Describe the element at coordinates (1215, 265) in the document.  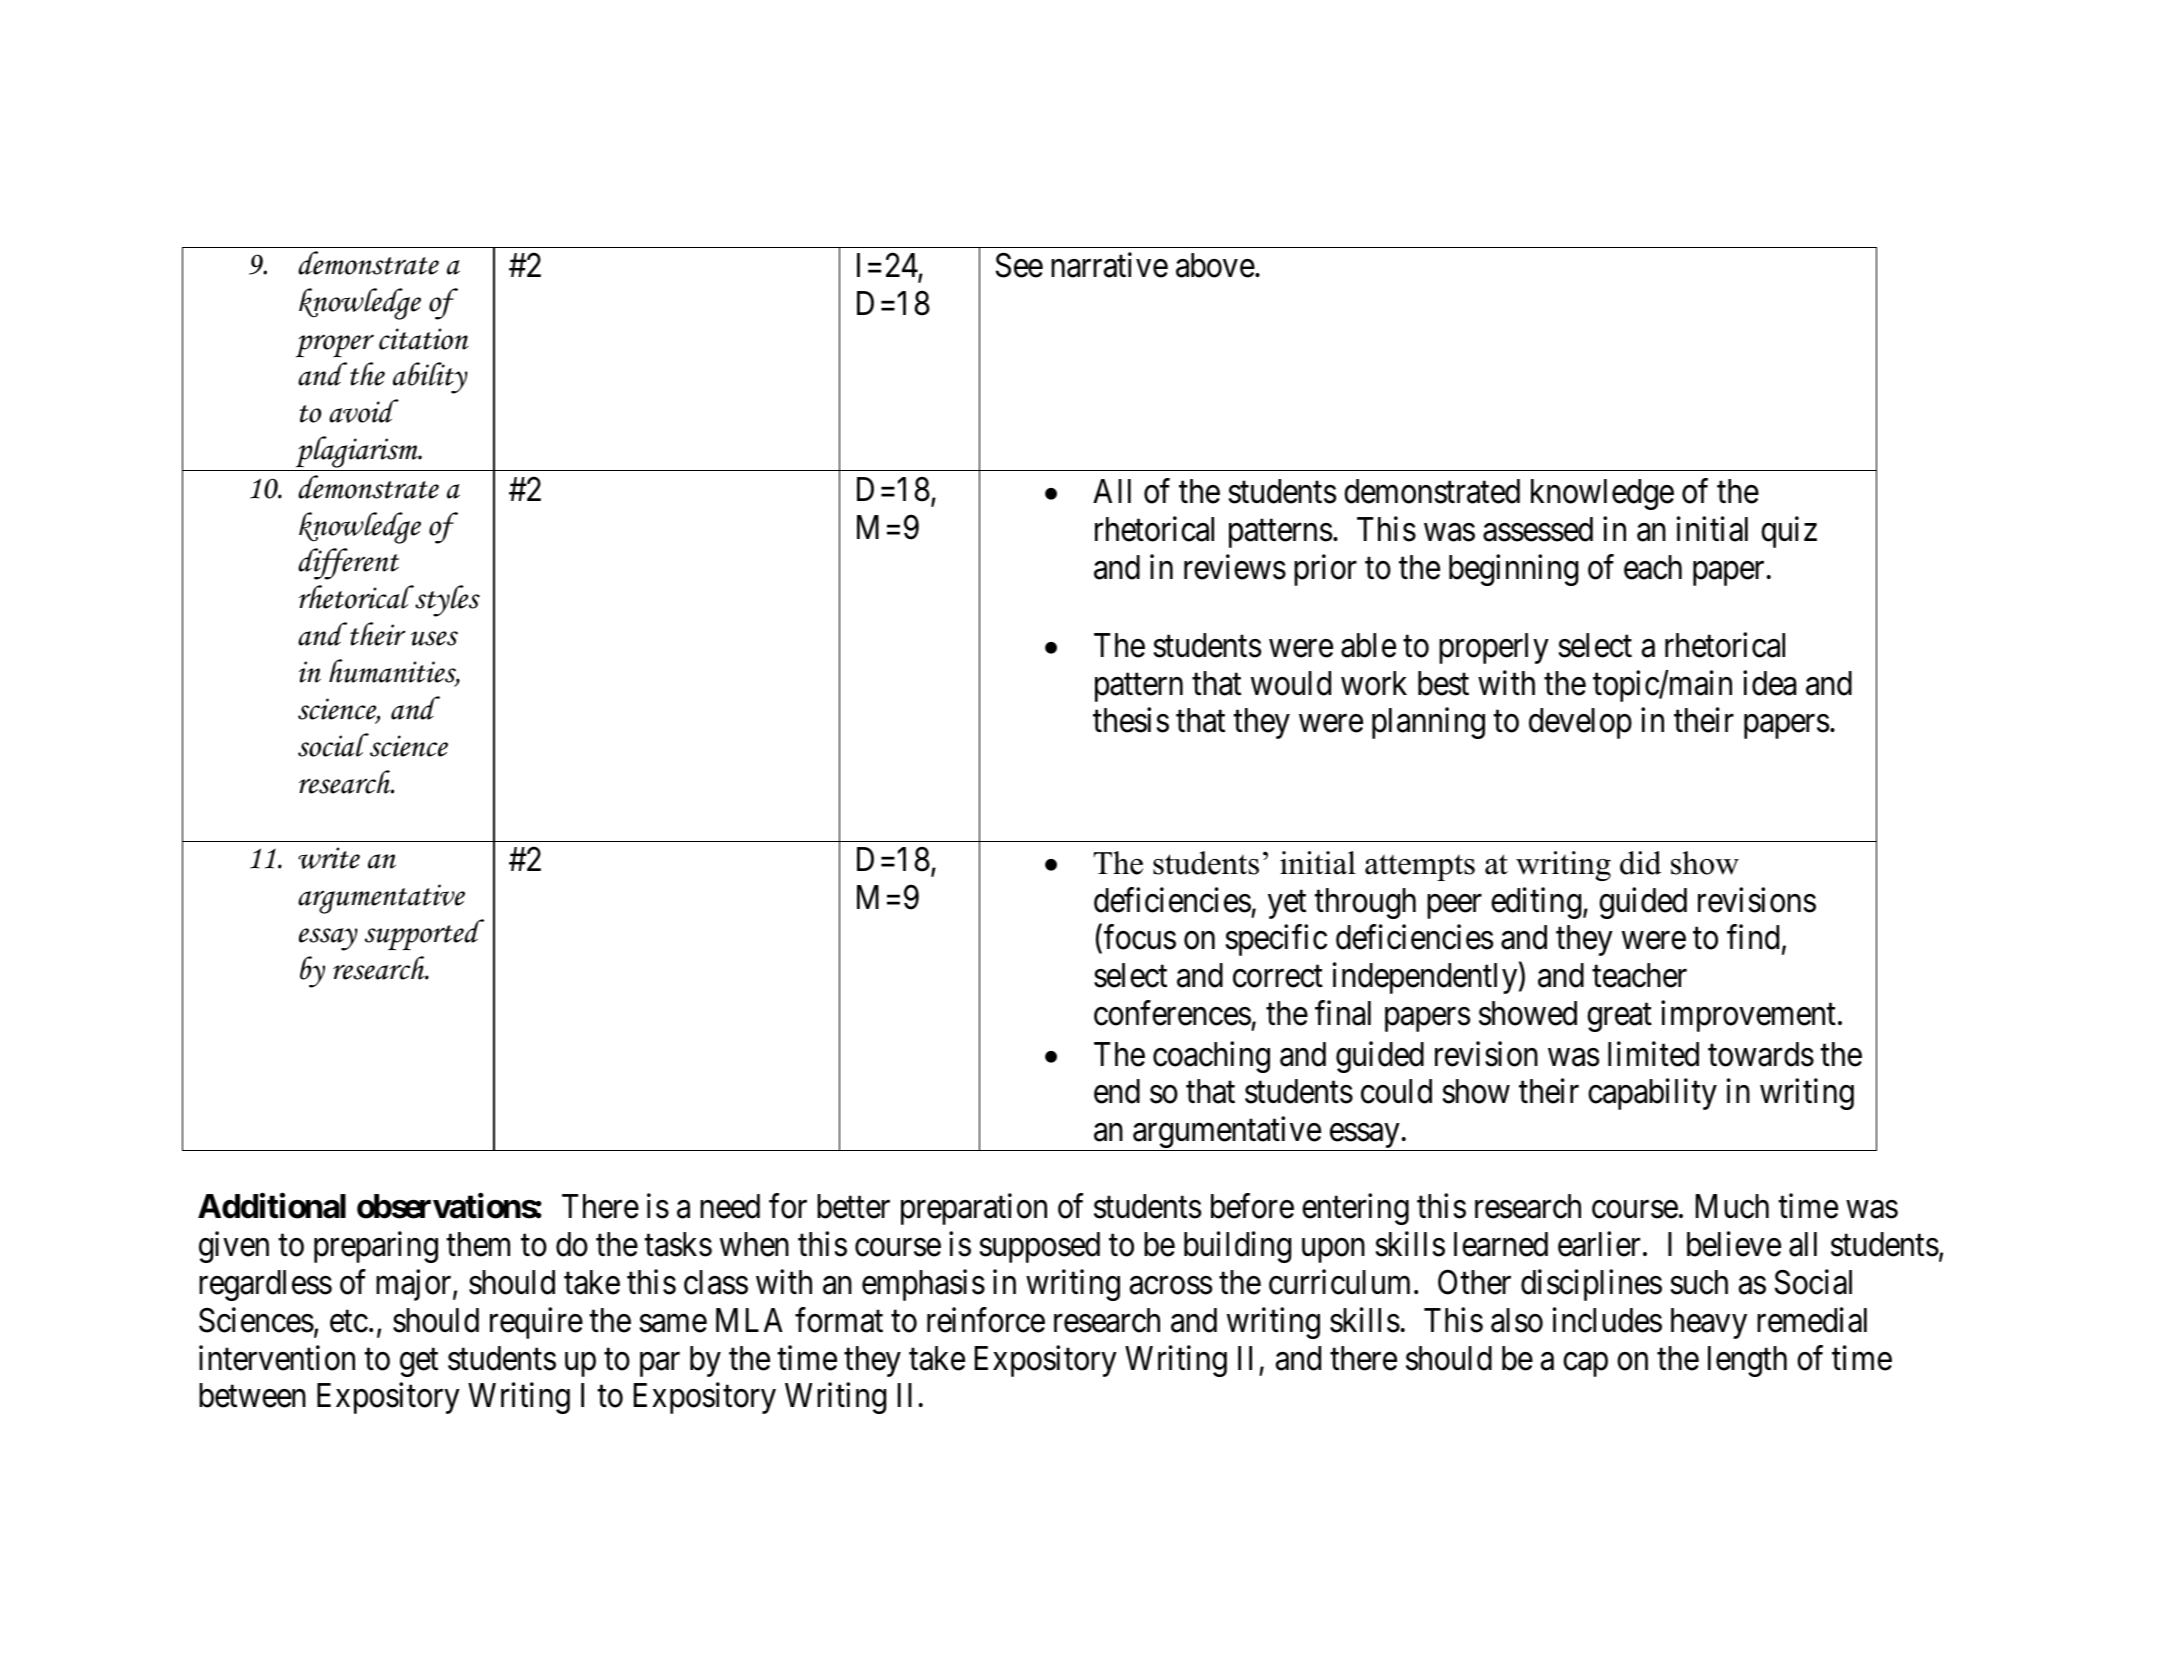
I see `above` at that location.
